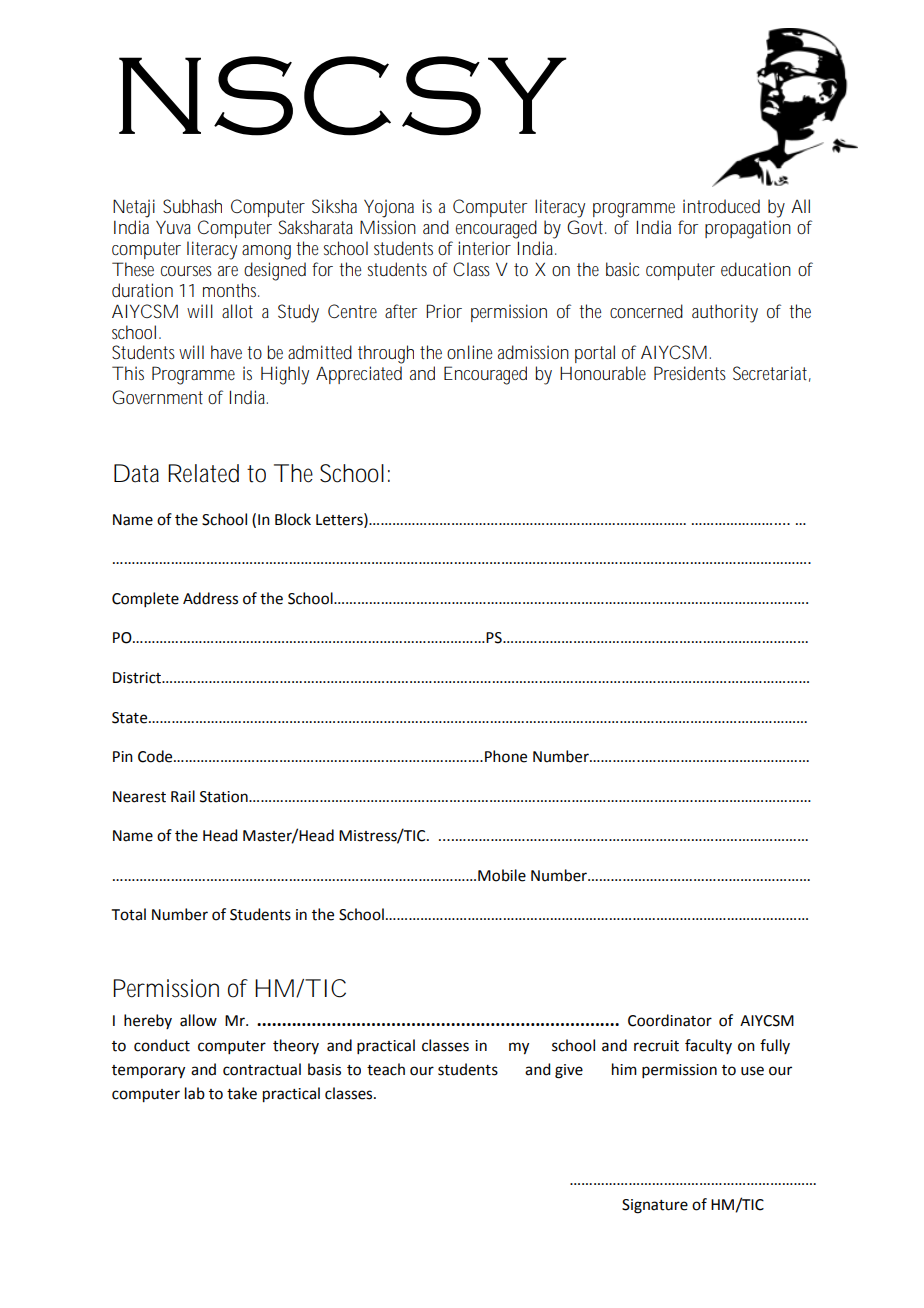 The height and width of the screenshot is (1308, 924). Describe the element at coordinates (721, 206) in the screenshot. I see `introduced` at that location.
